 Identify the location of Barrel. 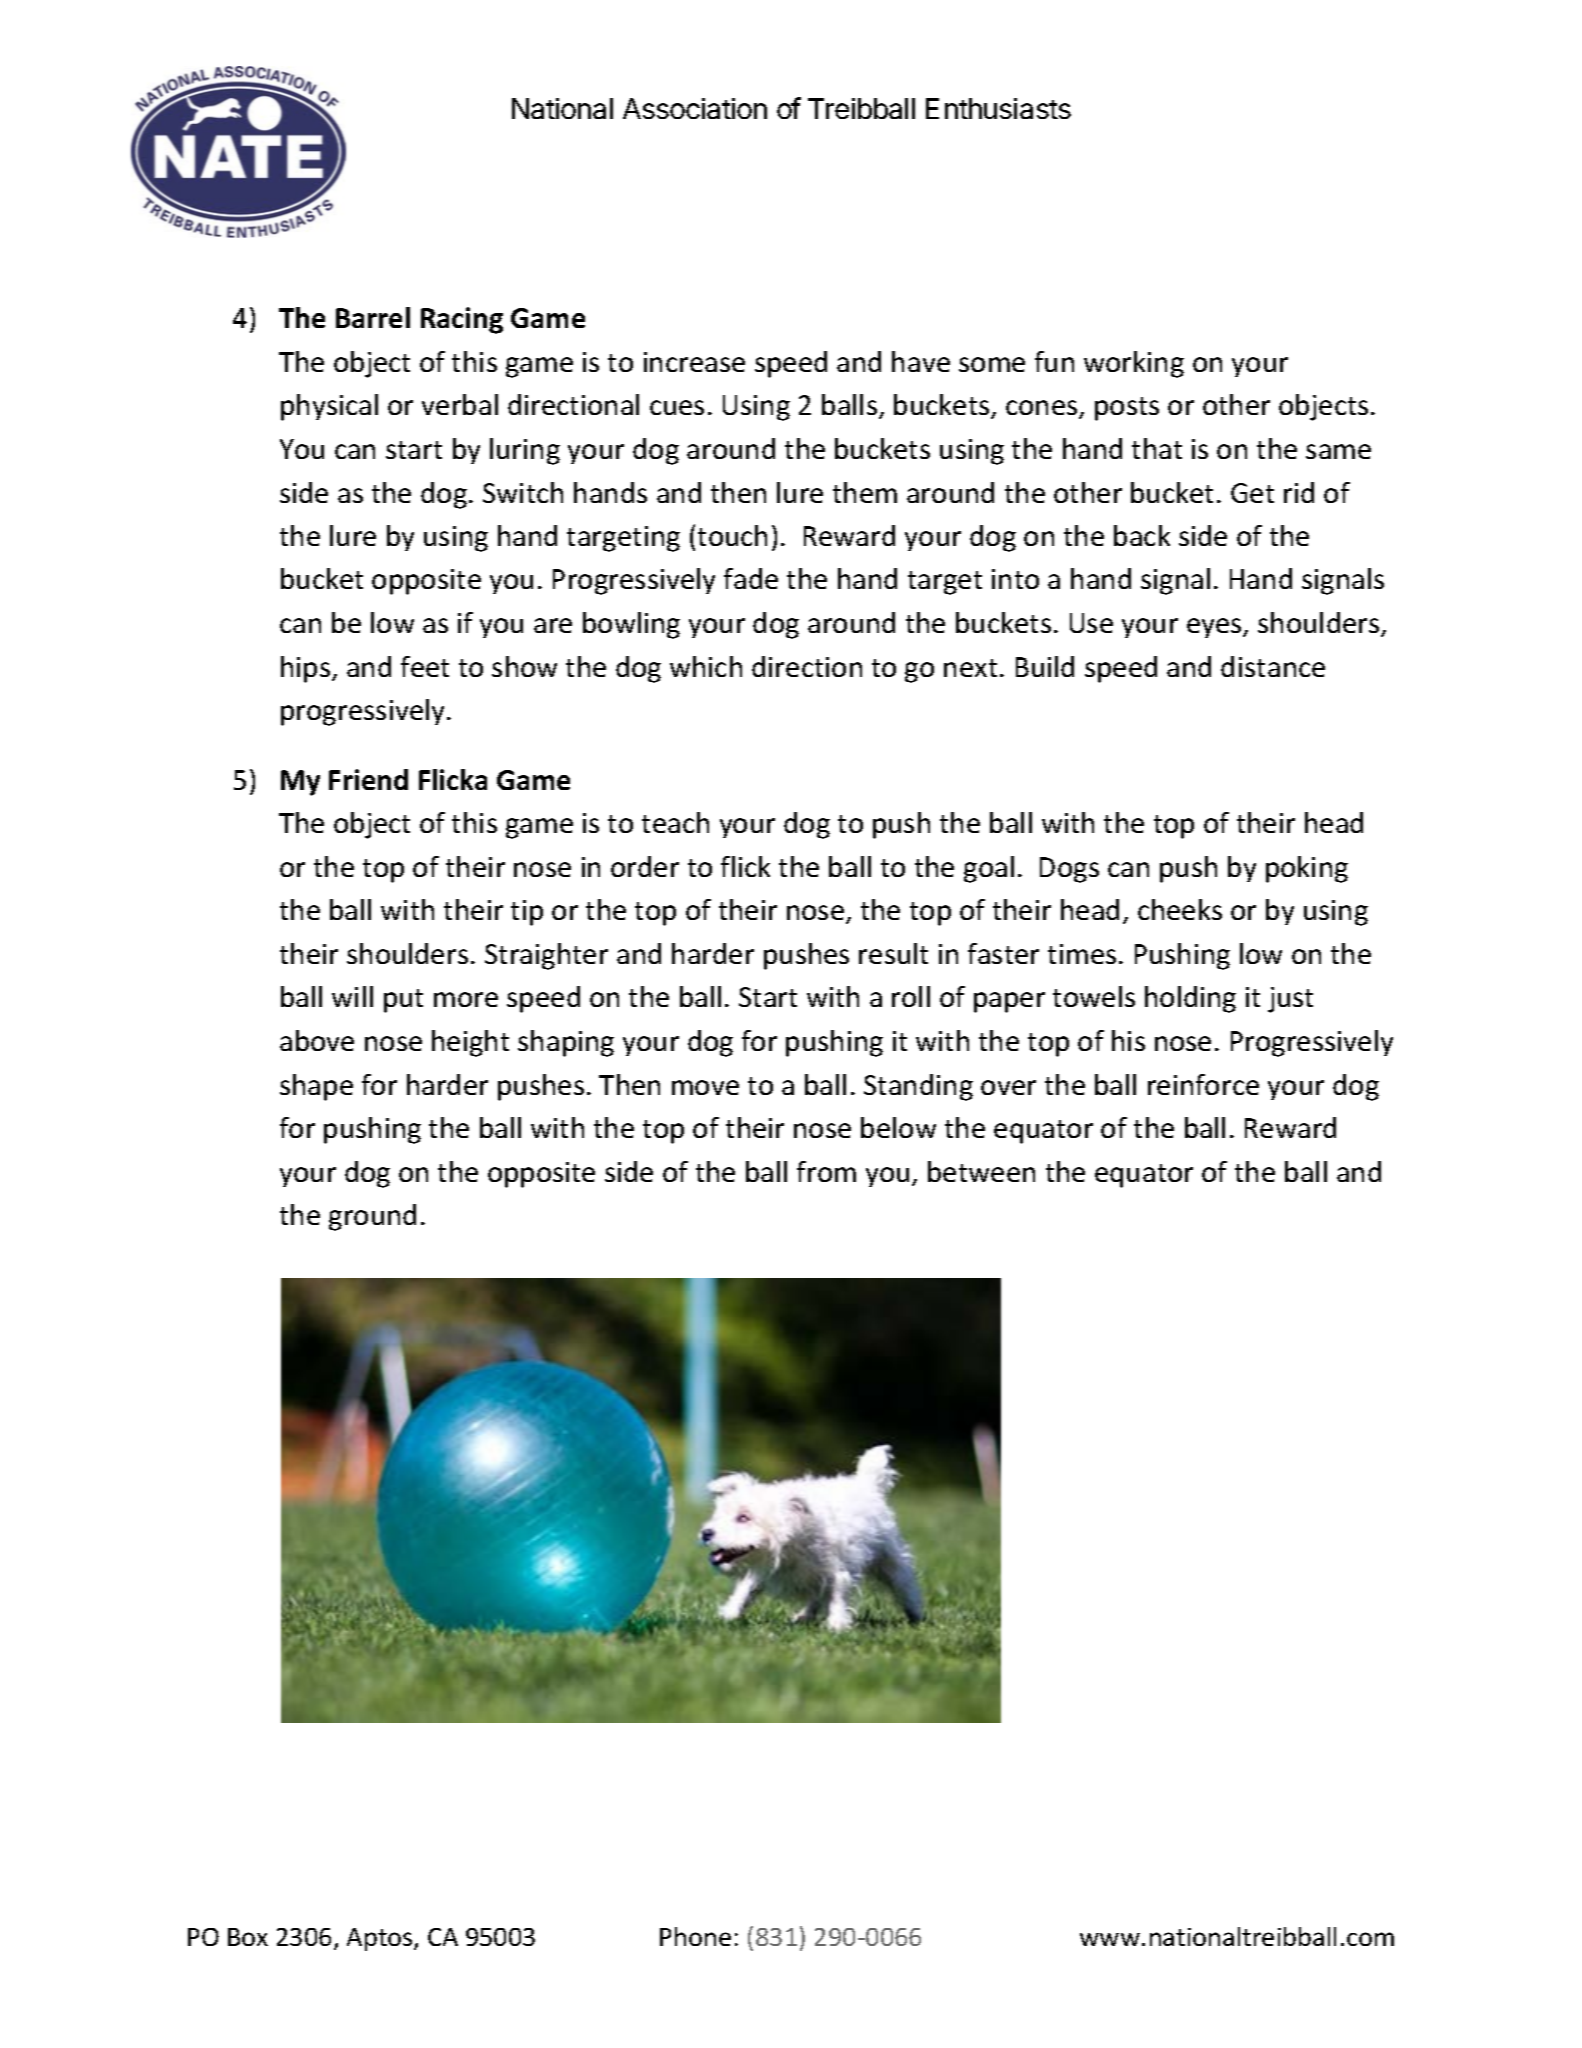
(373, 317).
